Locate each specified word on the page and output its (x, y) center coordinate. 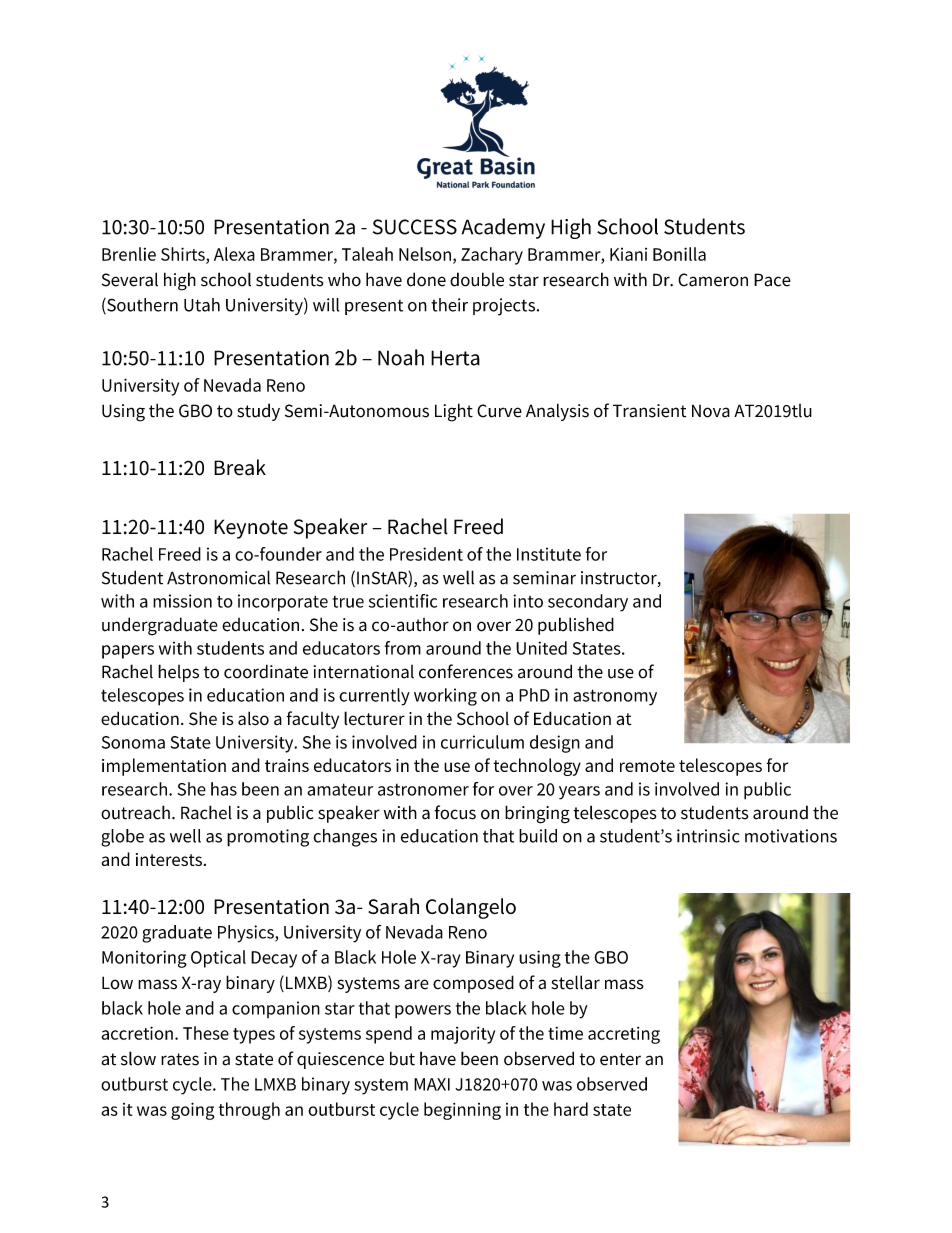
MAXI (432, 1084)
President (426, 554)
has (224, 789)
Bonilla (679, 254)
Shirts (184, 255)
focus (455, 812)
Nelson (425, 254)
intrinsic (708, 836)
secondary (588, 603)
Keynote (251, 529)
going (193, 1111)
